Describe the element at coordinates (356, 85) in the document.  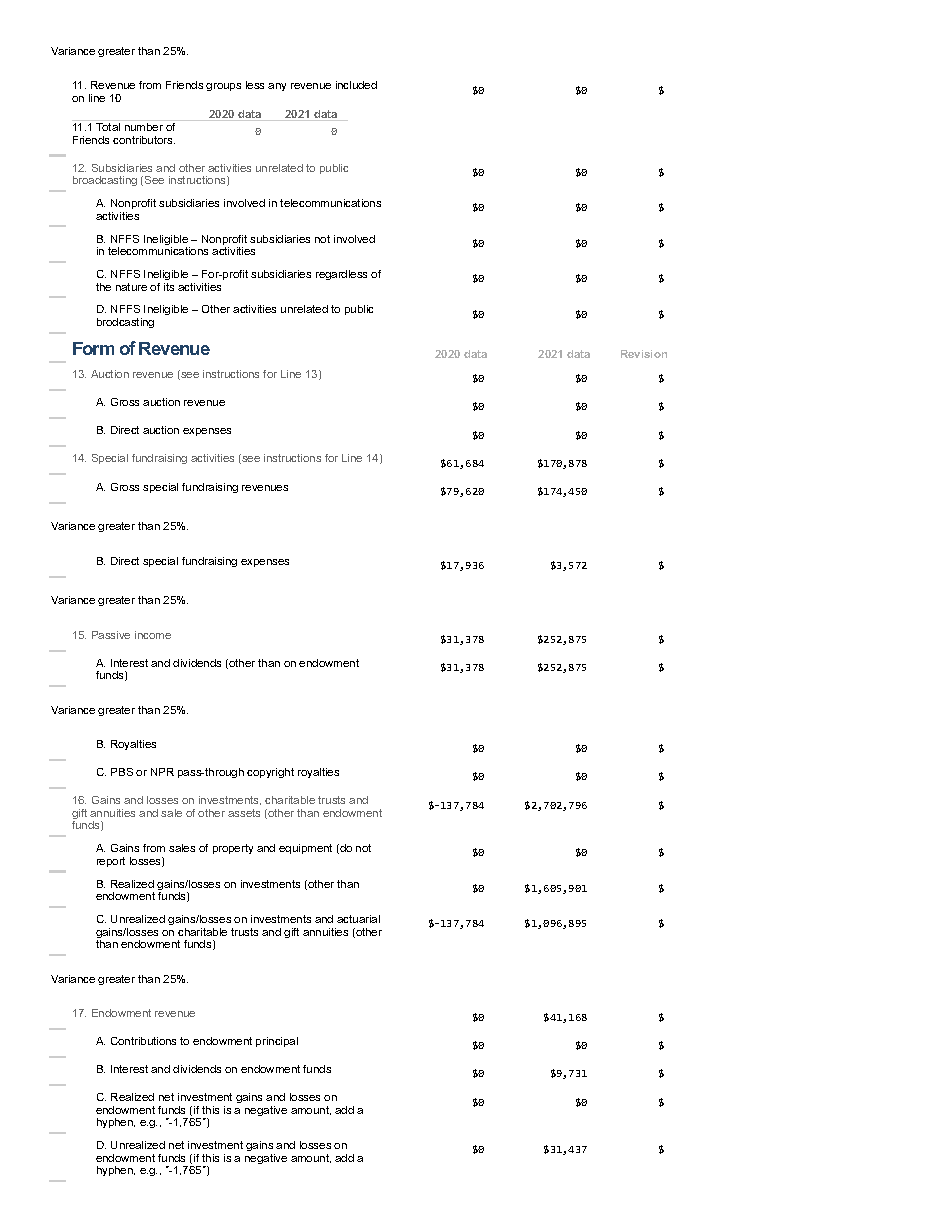
I see `included` at that location.
